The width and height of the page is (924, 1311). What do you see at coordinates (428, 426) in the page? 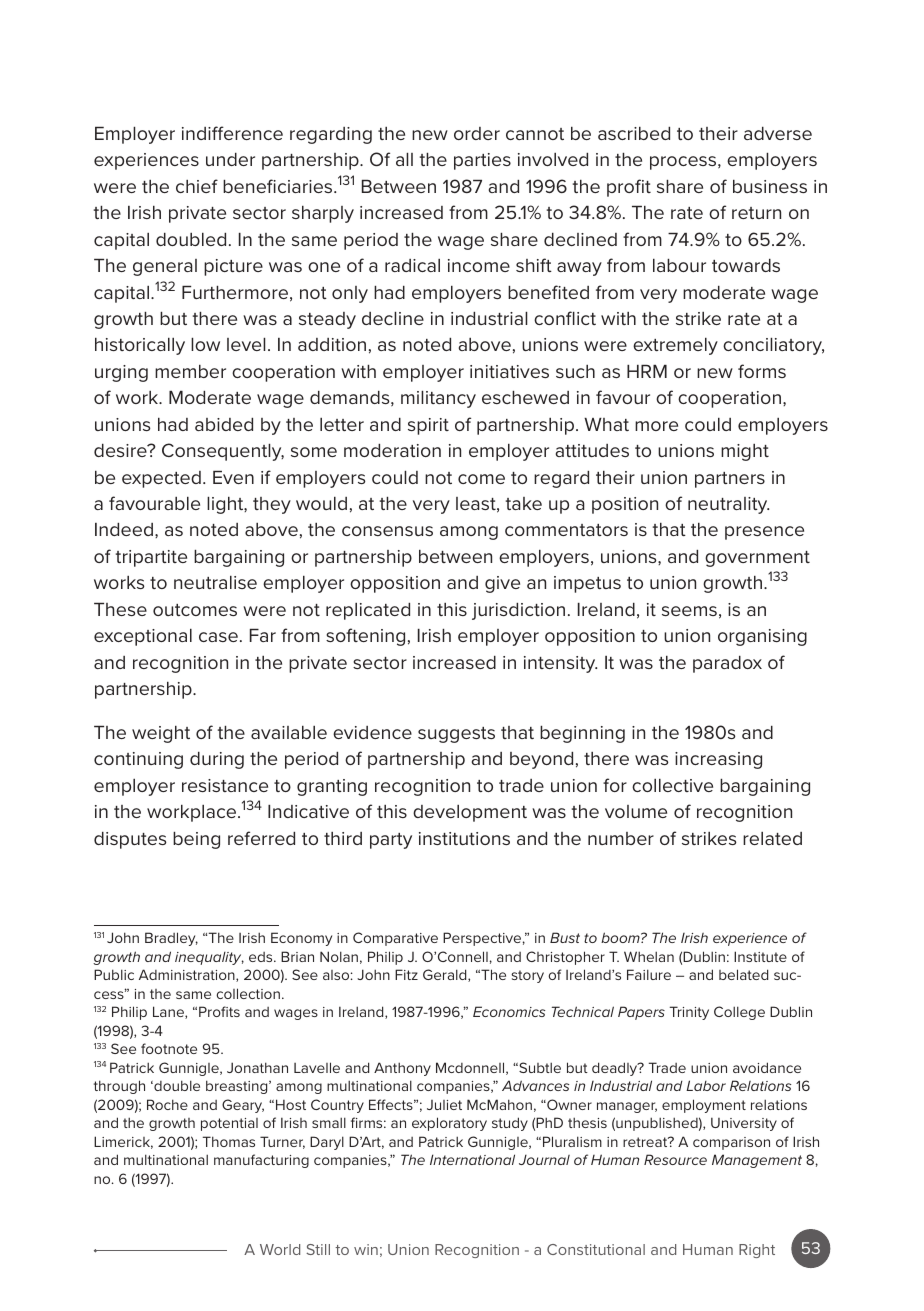
I see `spirit` at bounding box center [428, 426].
